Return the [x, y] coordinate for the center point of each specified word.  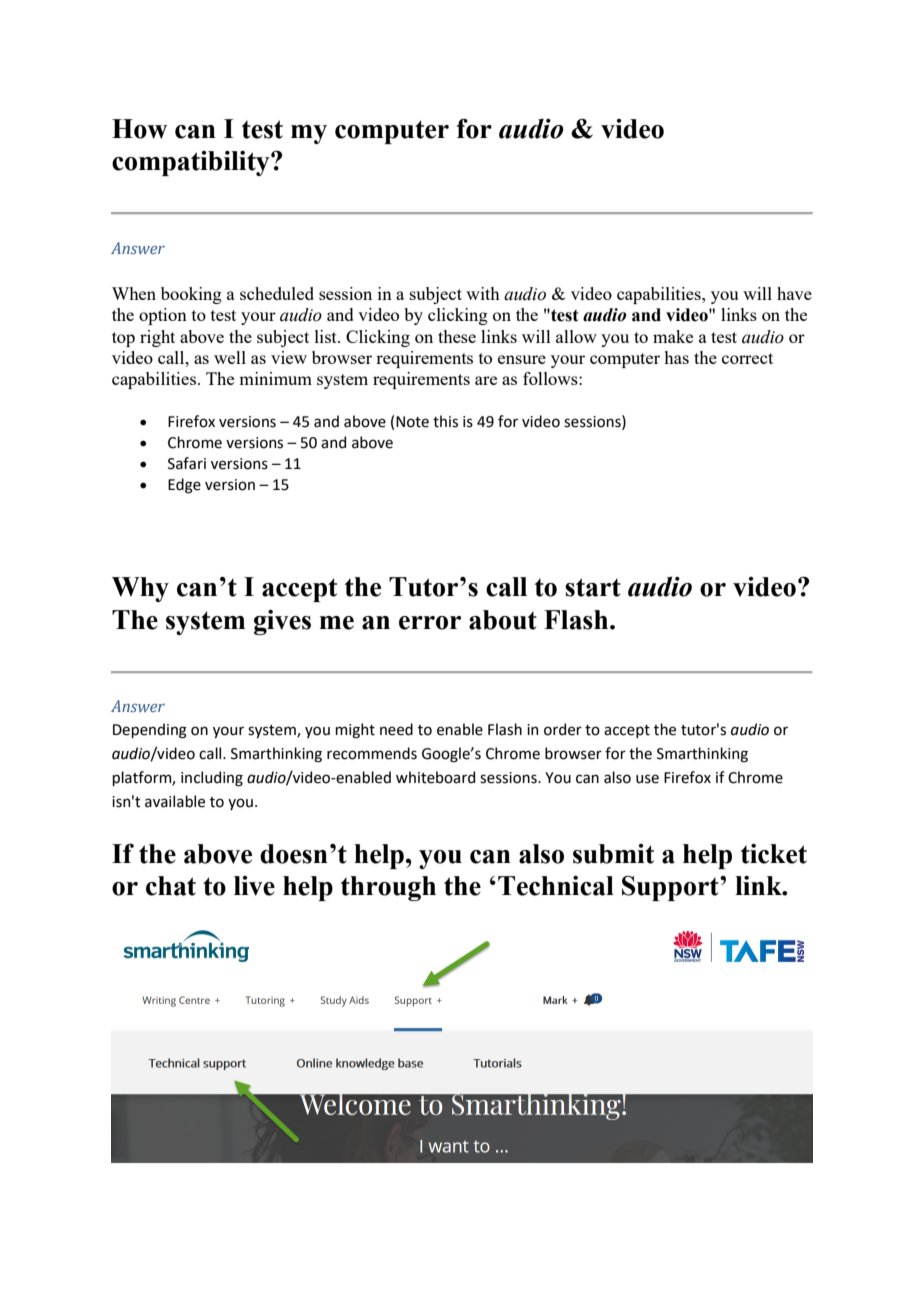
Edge [184, 486]
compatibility [192, 163]
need [396, 729]
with [483, 293]
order [563, 729]
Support [671, 888]
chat [171, 886]
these [457, 336]
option [163, 316]
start [593, 587]
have [794, 293]
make [673, 336]
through [388, 888]
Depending [150, 731]
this [445, 421]
